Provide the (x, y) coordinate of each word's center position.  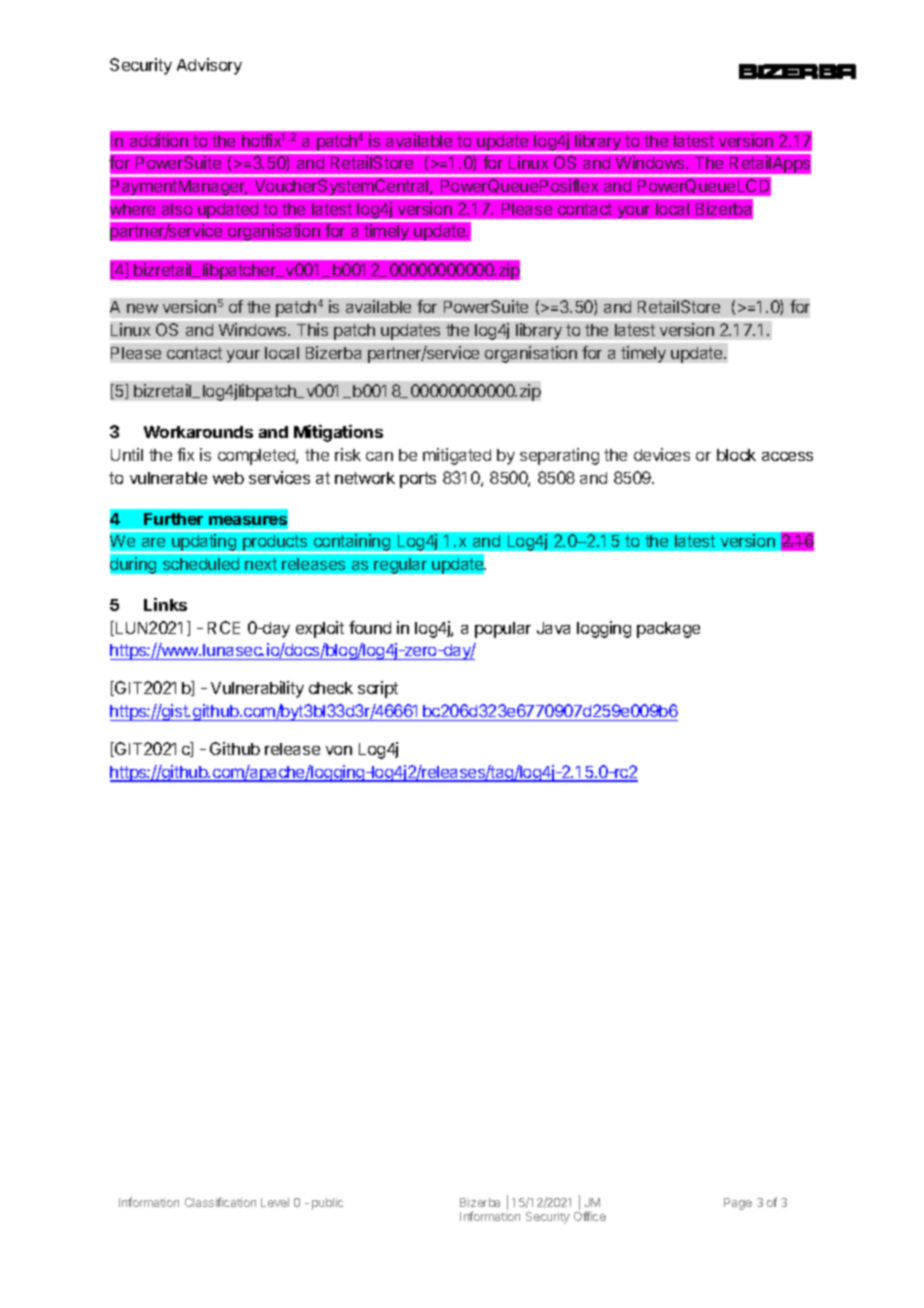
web (228, 478)
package (668, 630)
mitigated (457, 456)
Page (738, 1204)
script (378, 689)
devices (662, 454)
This (312, 329)
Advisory (209, 66)
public (327, 1204)
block (736, 455)
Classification (220, 1202)
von (339, 750)
